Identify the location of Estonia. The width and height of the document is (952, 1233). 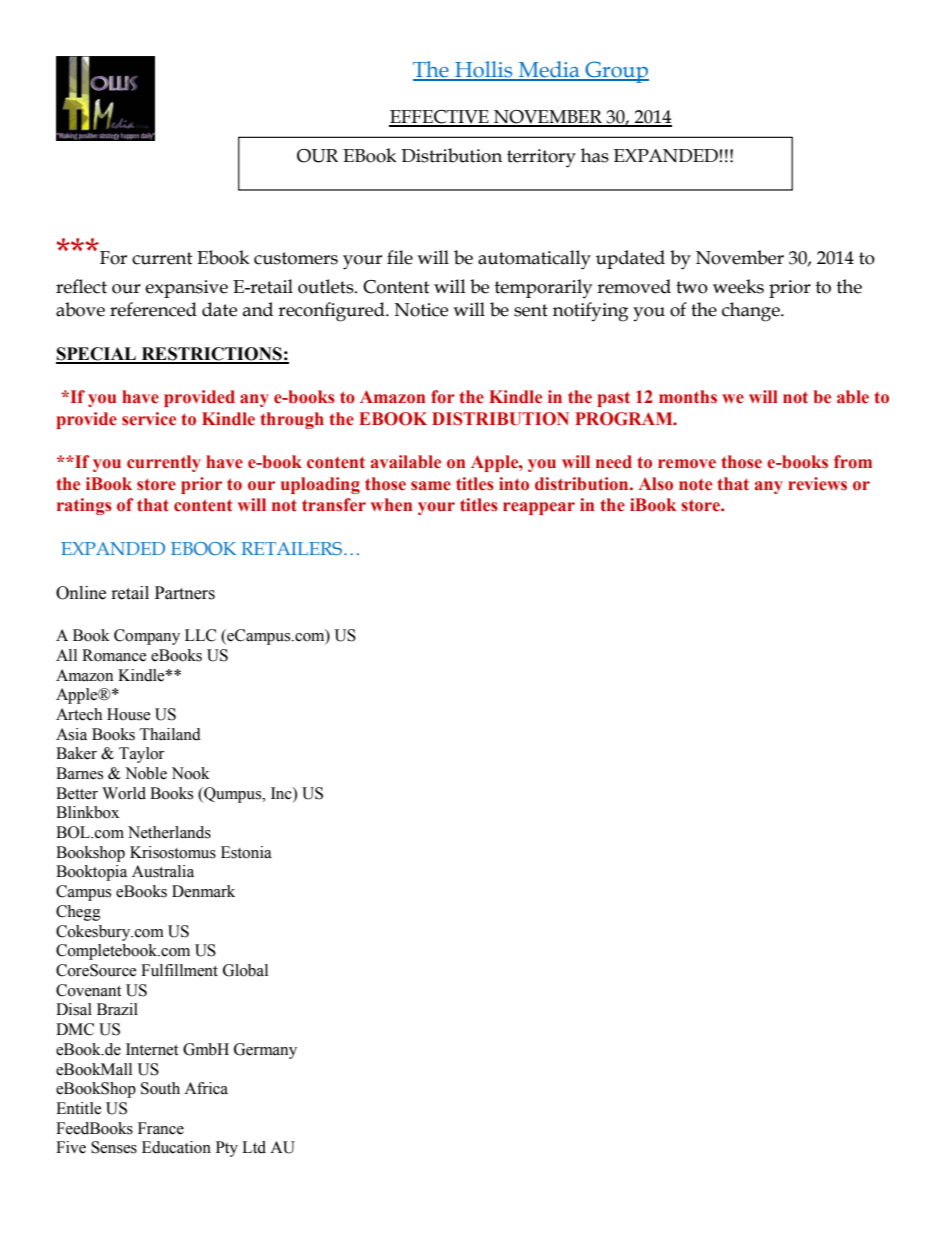
(246, 852).
